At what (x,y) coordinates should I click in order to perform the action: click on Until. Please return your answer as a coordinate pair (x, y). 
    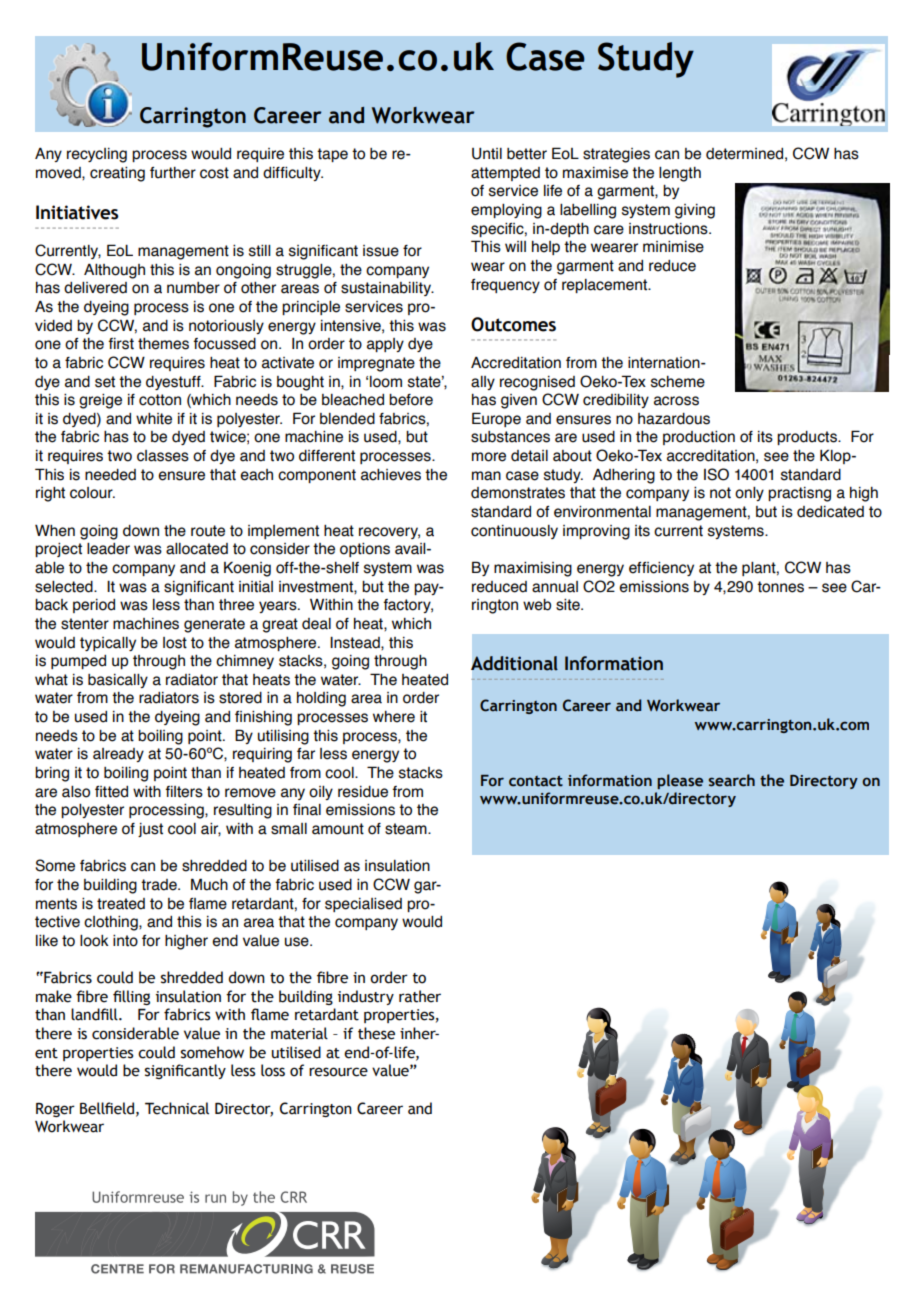
    Looking at the image, I should click on (487, 154).
